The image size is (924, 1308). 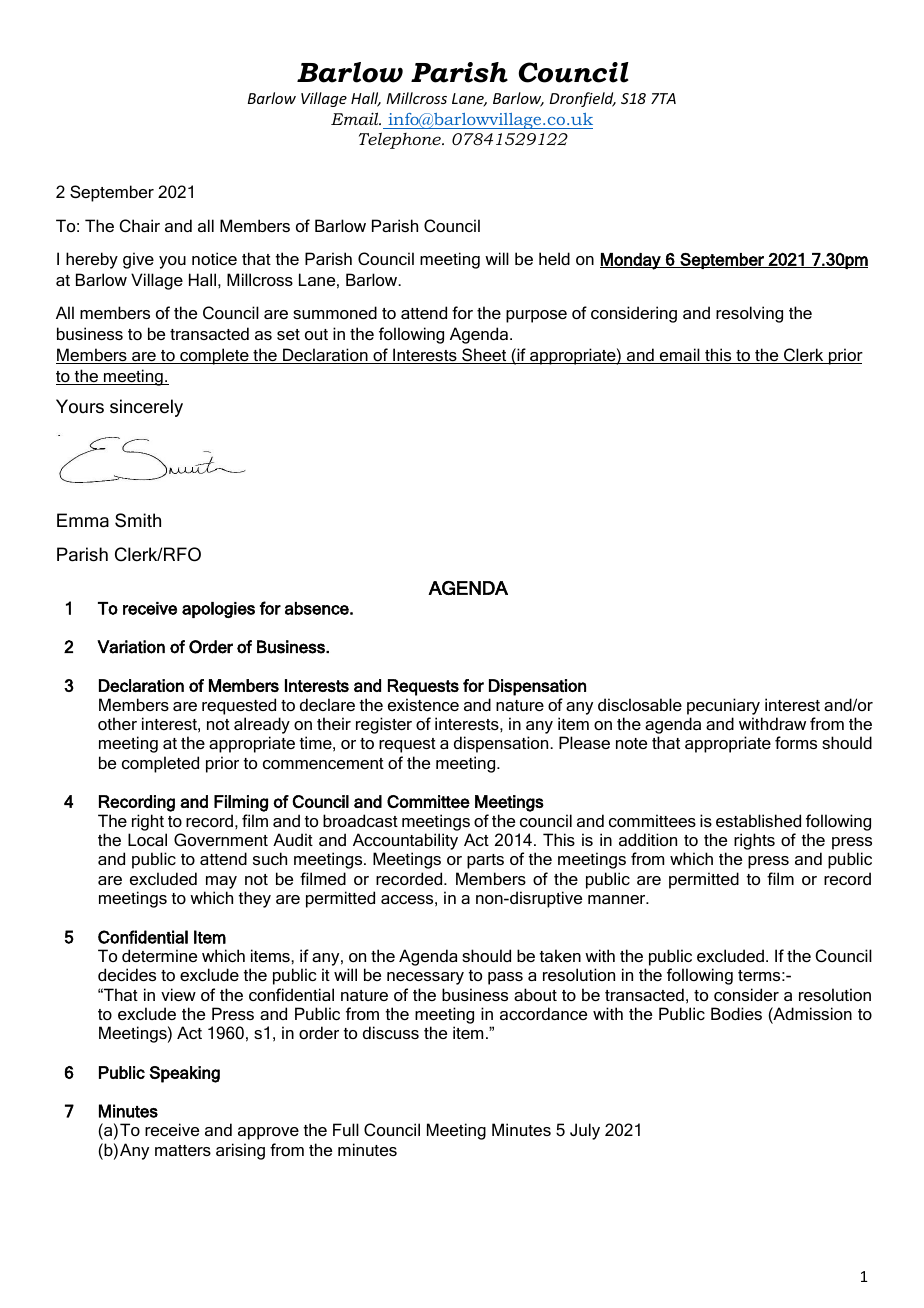 I want to click on Telephone, so click(x=401, y=140).
